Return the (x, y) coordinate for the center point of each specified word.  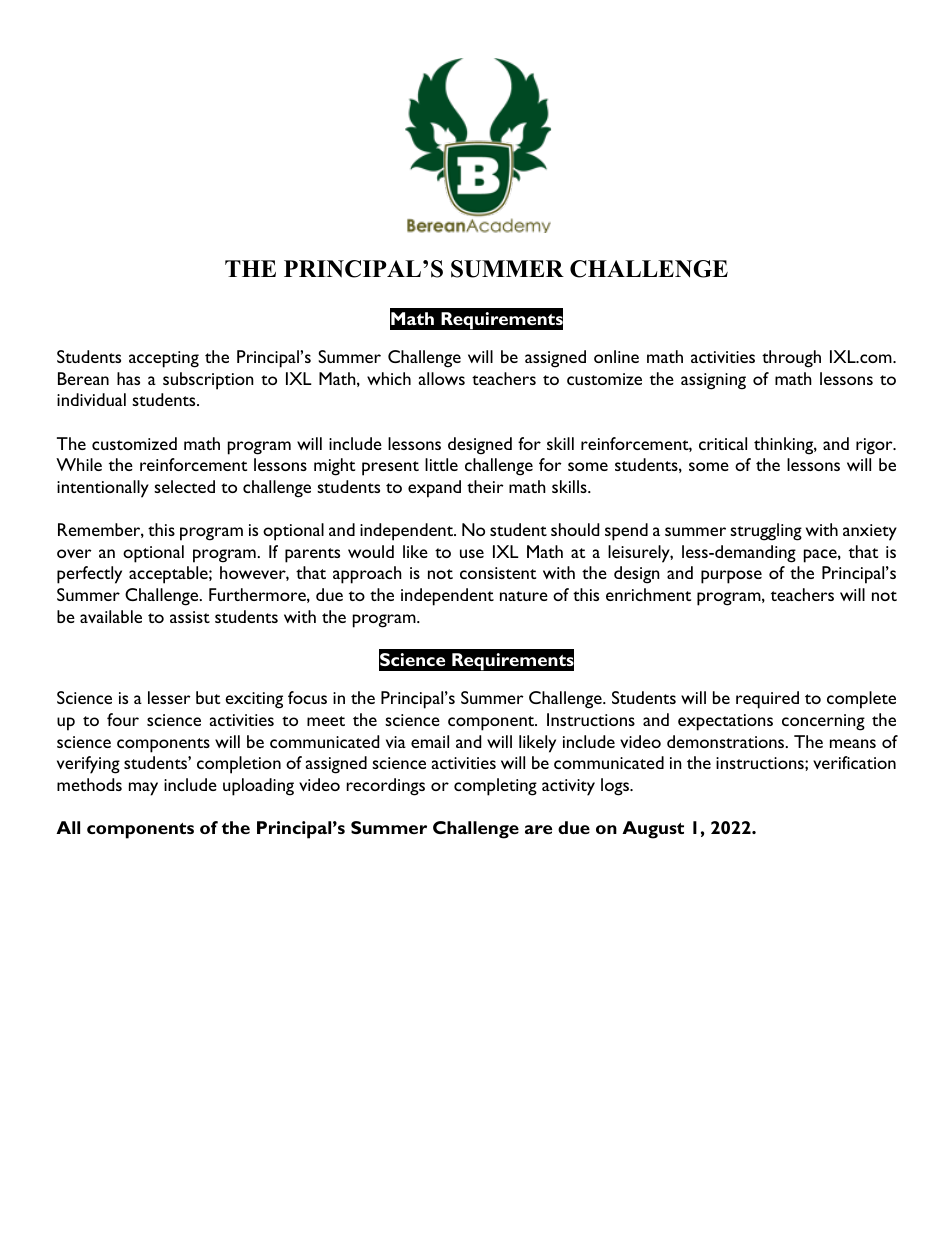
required (767, 700)
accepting (164, 359)
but (208, 697)
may (143, 789)
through (791, 359)
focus (307, 697)
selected (184, 486)
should (575, 529)
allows (442, 378)
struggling (766, 532)
